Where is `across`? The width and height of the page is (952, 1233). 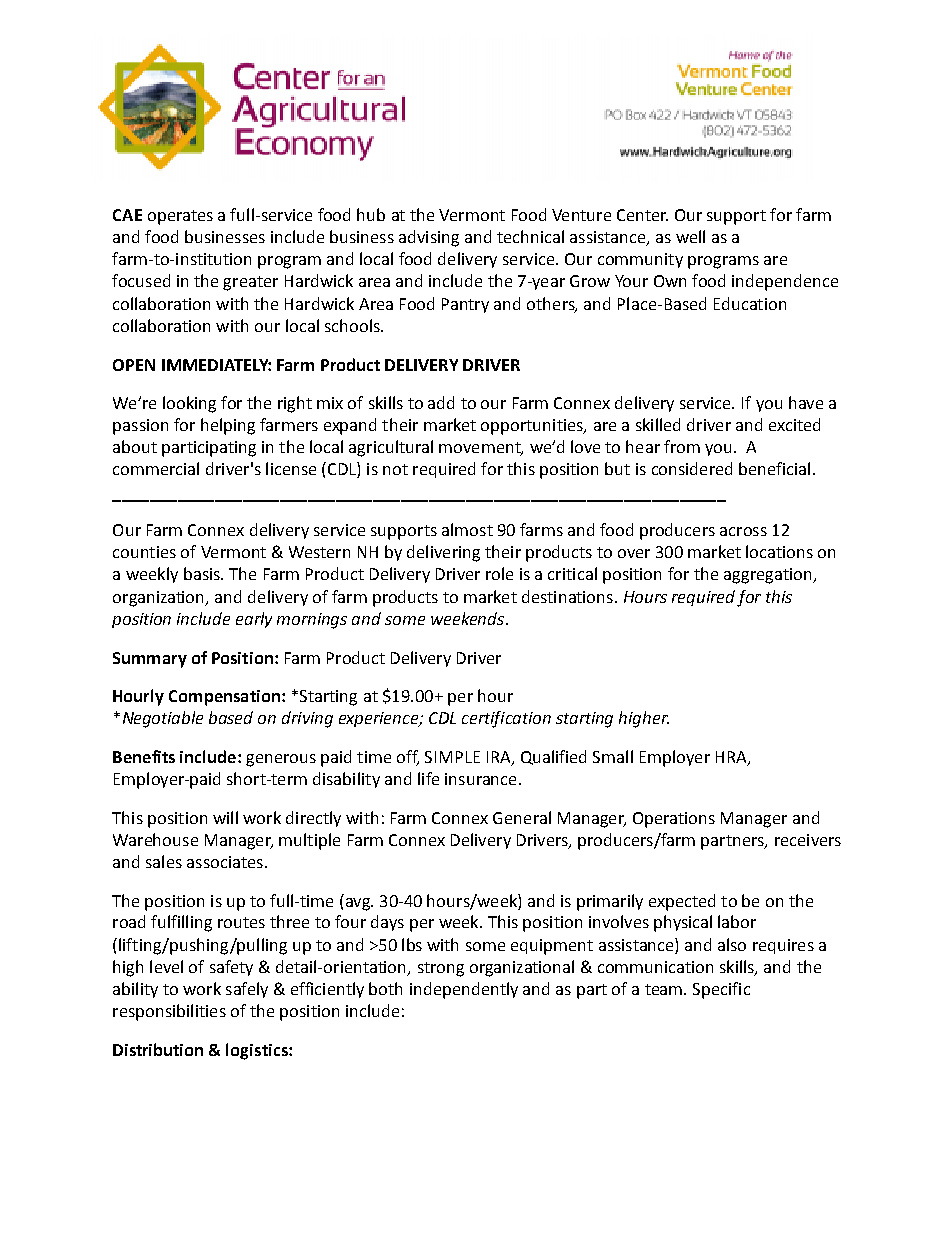 across is located at coordinates (743, 531).
